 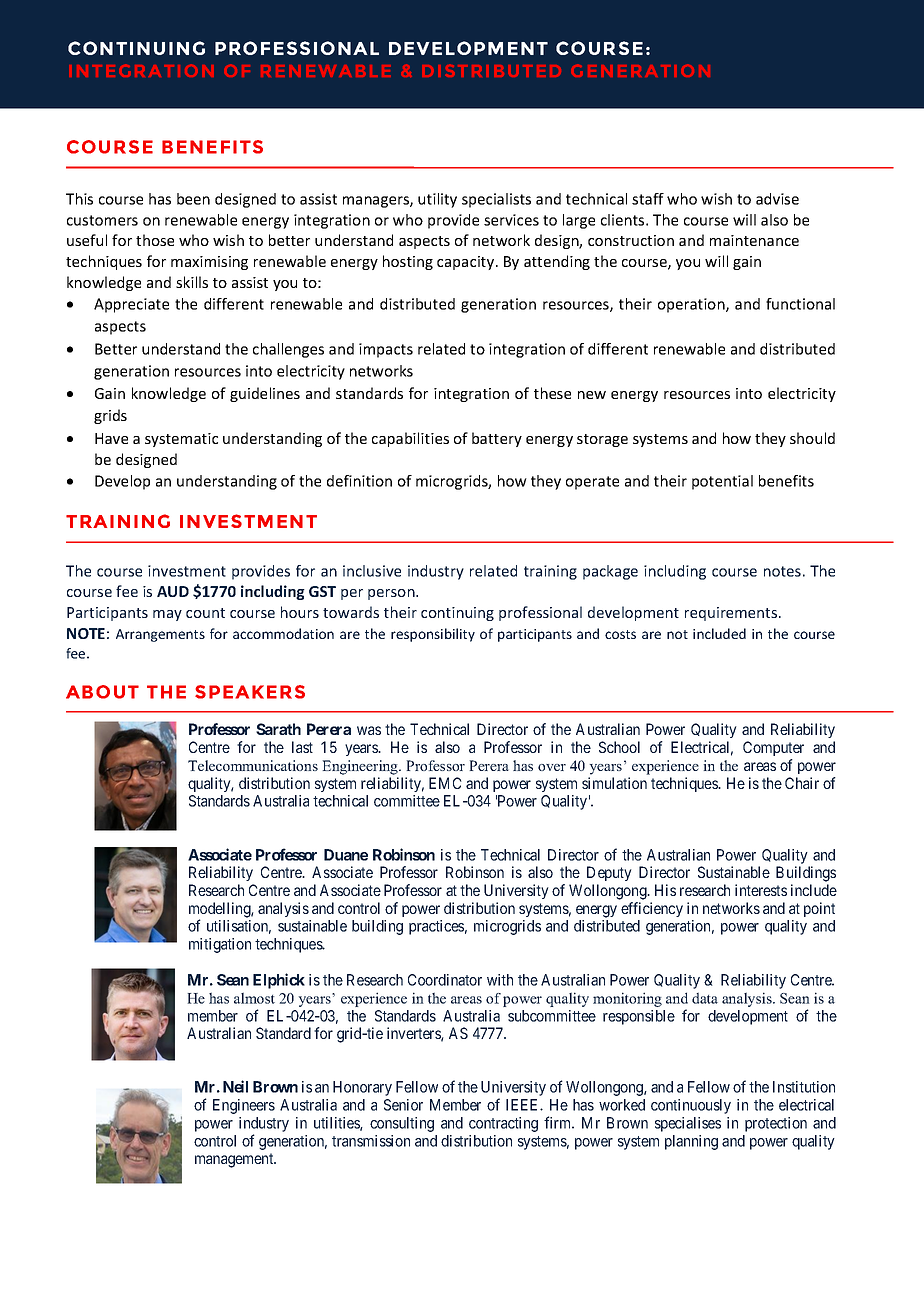 What do you see at coordinates (402, 1124) in the screenshot?
I see `consulting` at bounding box center [402, 1124].
